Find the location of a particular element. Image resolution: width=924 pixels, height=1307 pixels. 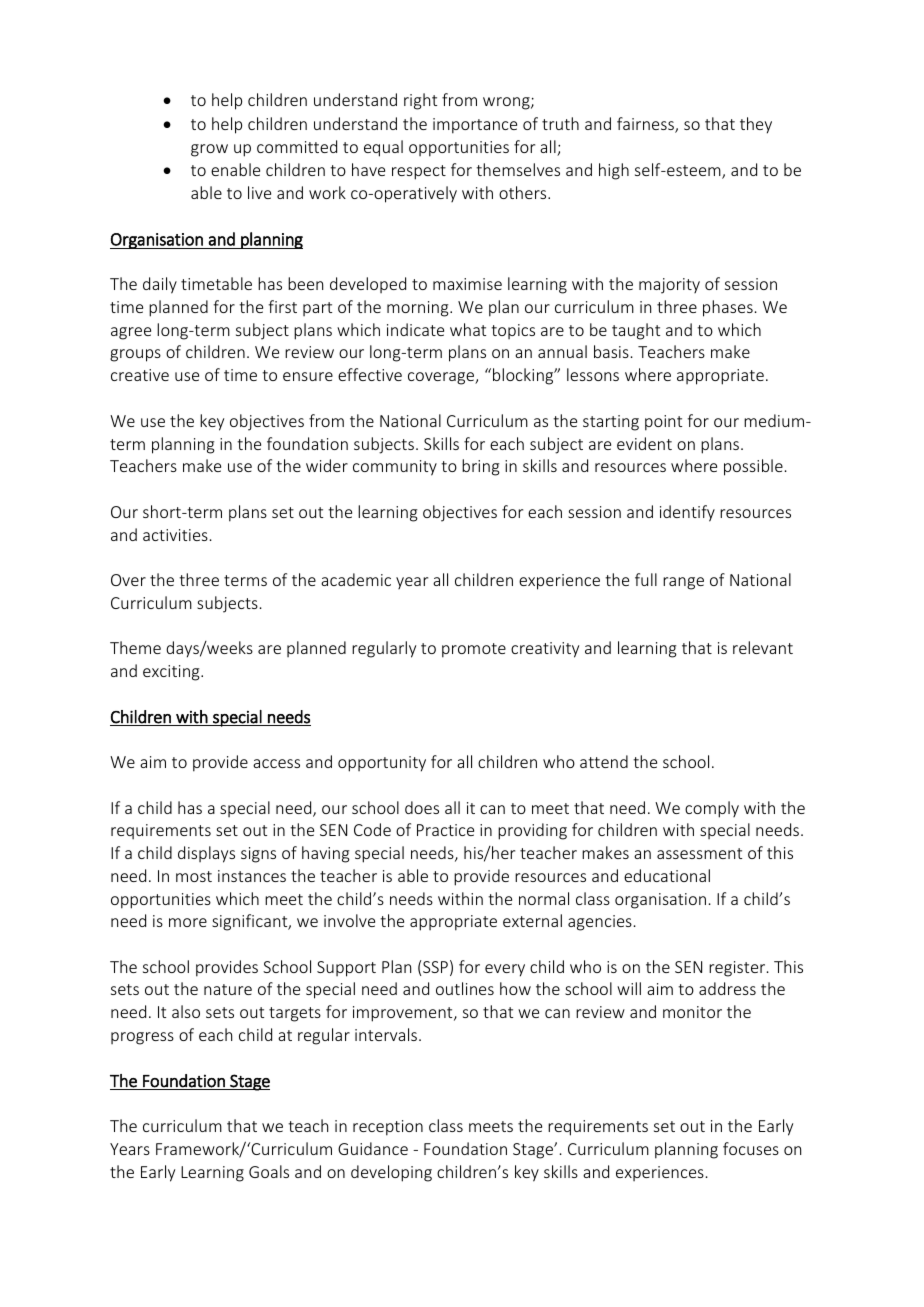

Practice is located at coordinates (445, 830).
